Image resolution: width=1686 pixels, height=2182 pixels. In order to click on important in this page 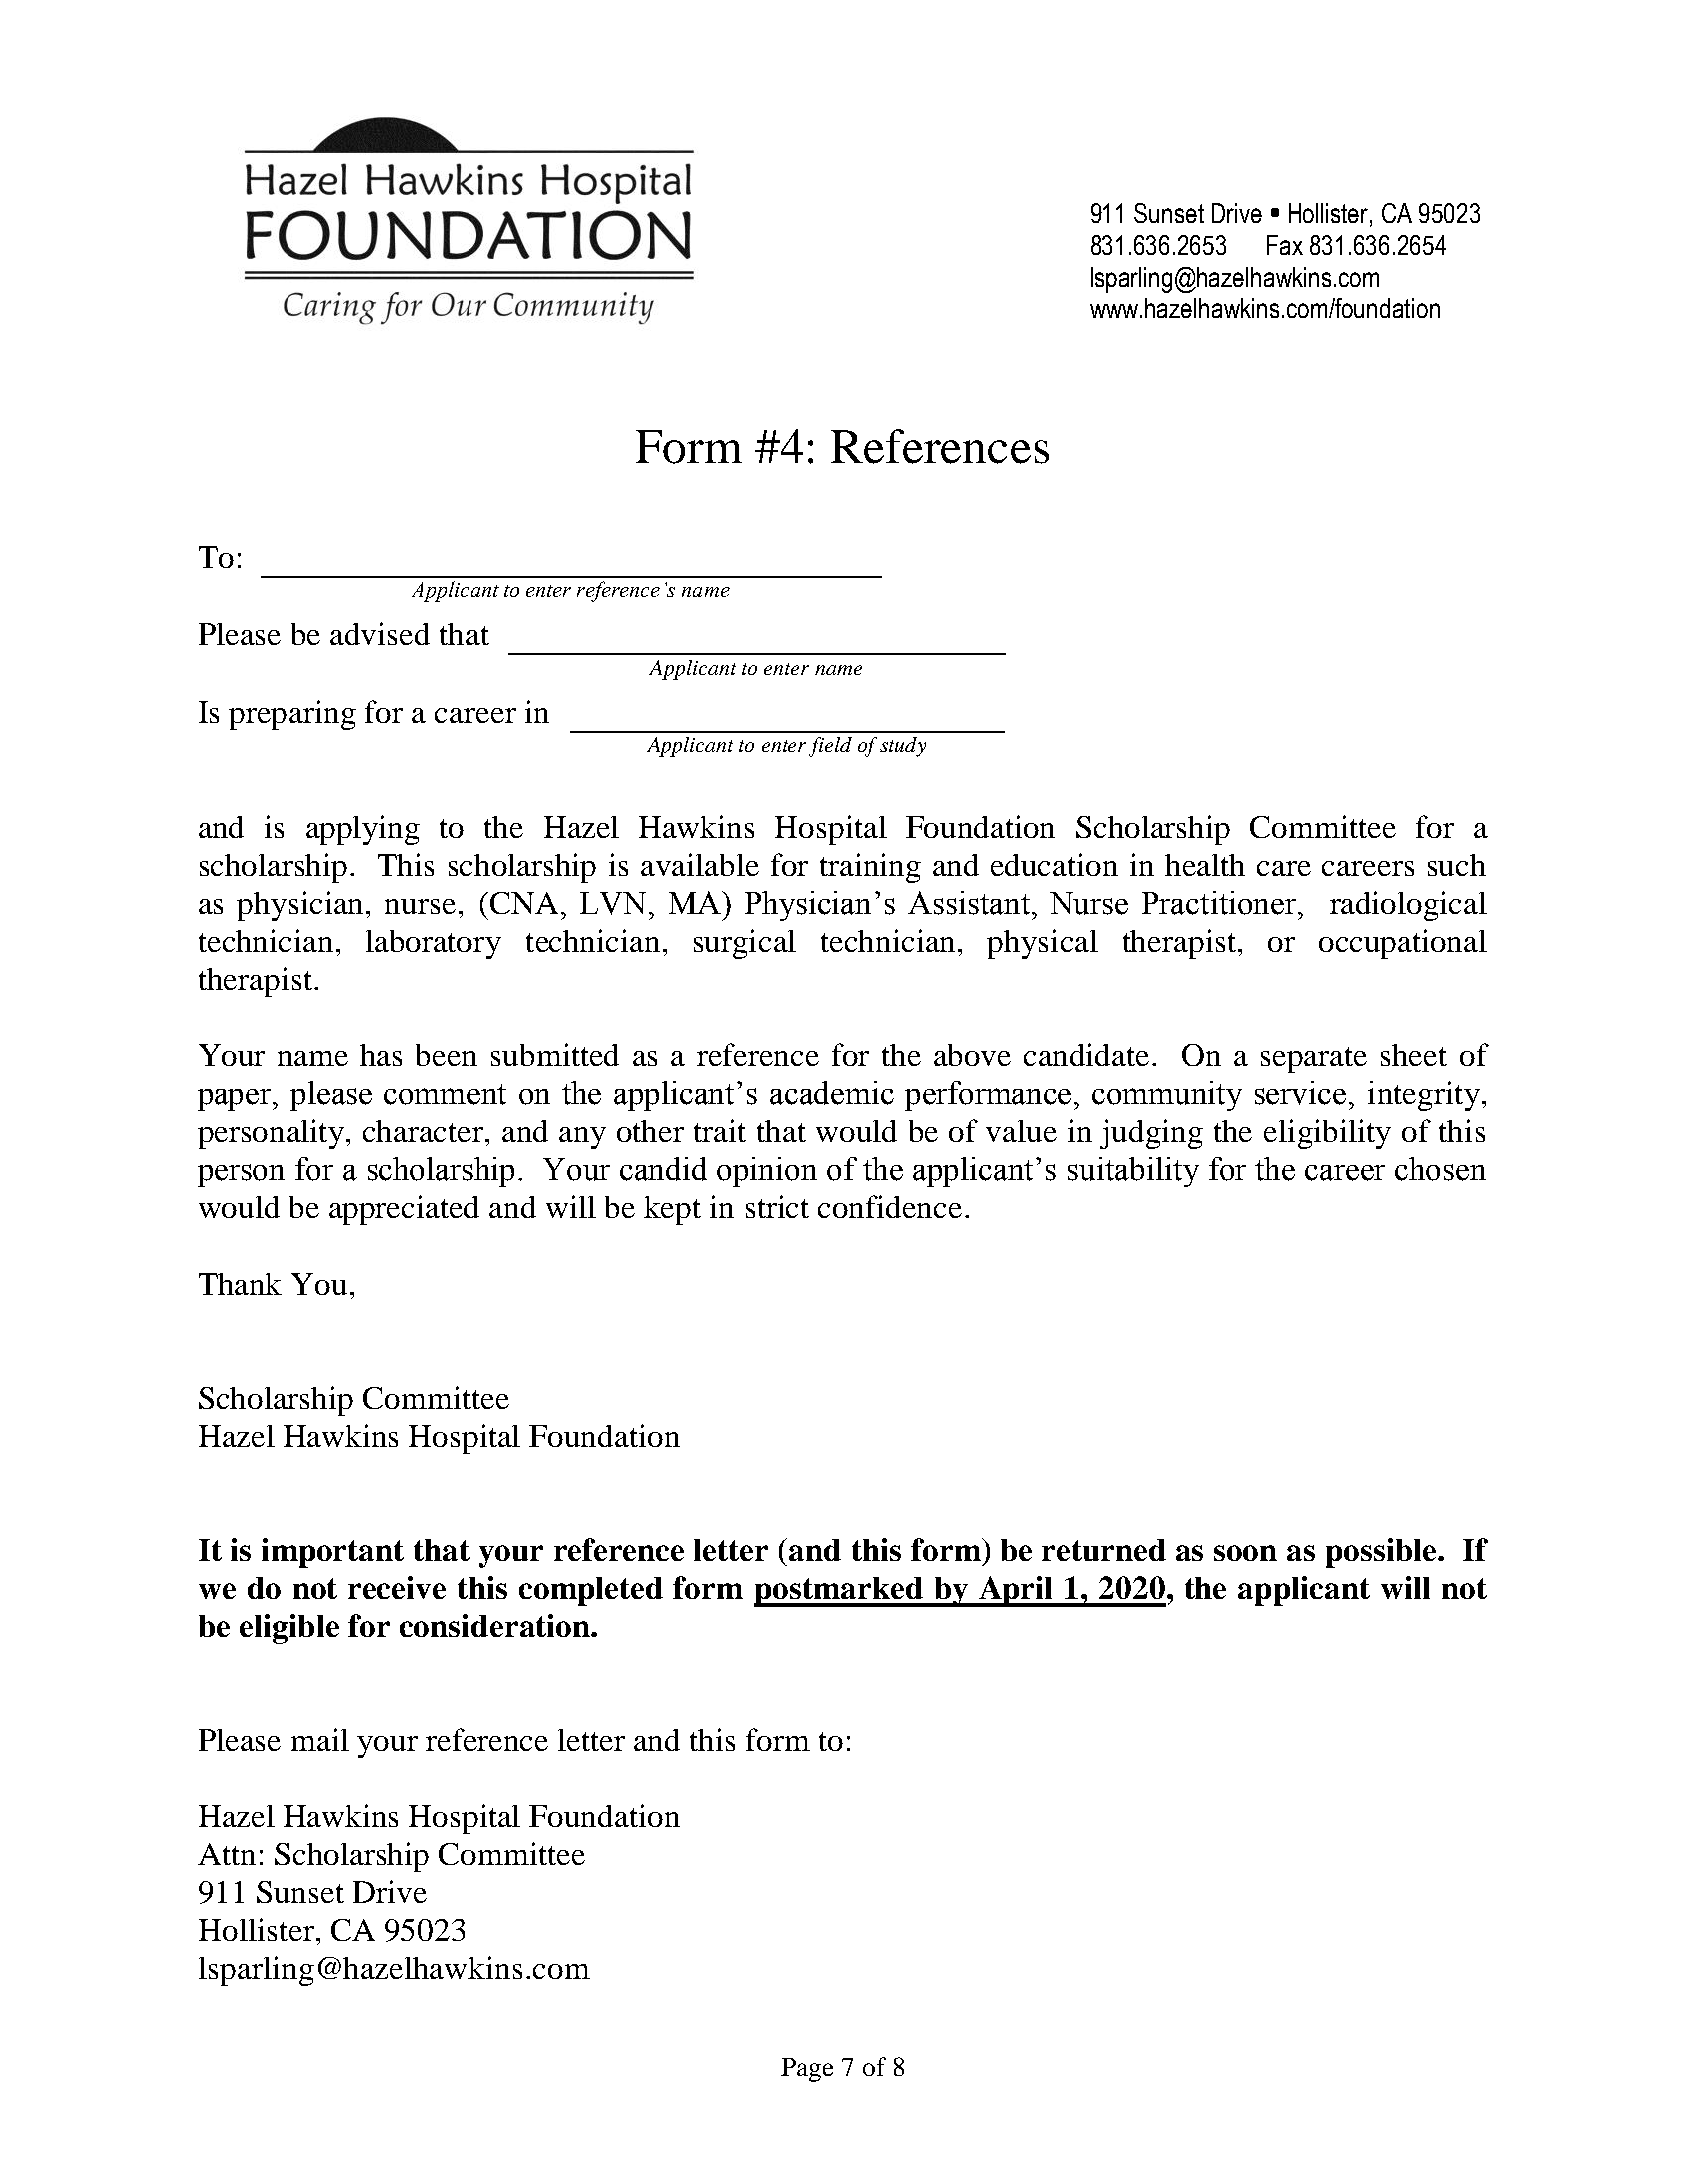, I will do `click(333, 1553)`.
